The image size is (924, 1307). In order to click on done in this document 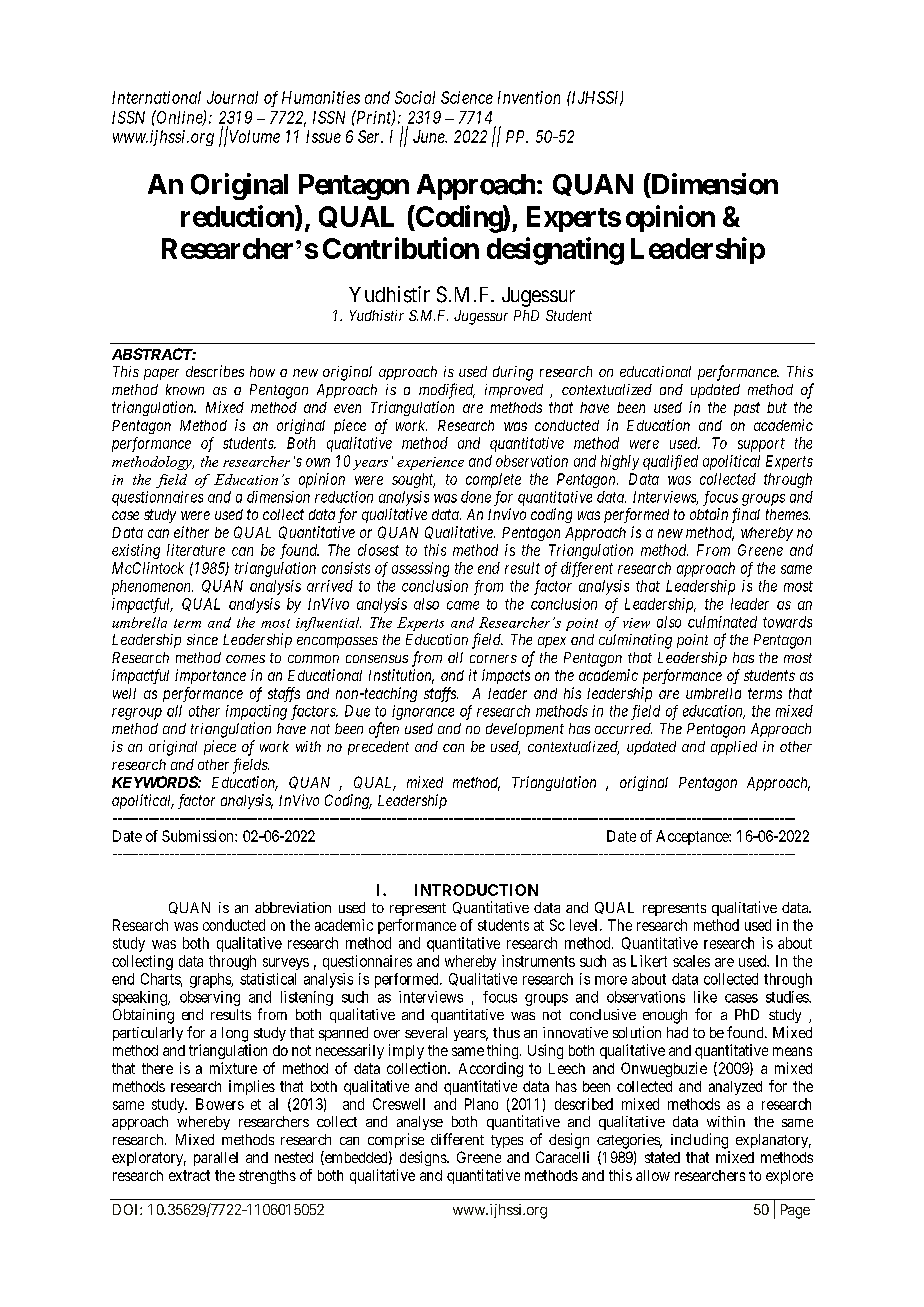, I will do `click(476, 497)`.
